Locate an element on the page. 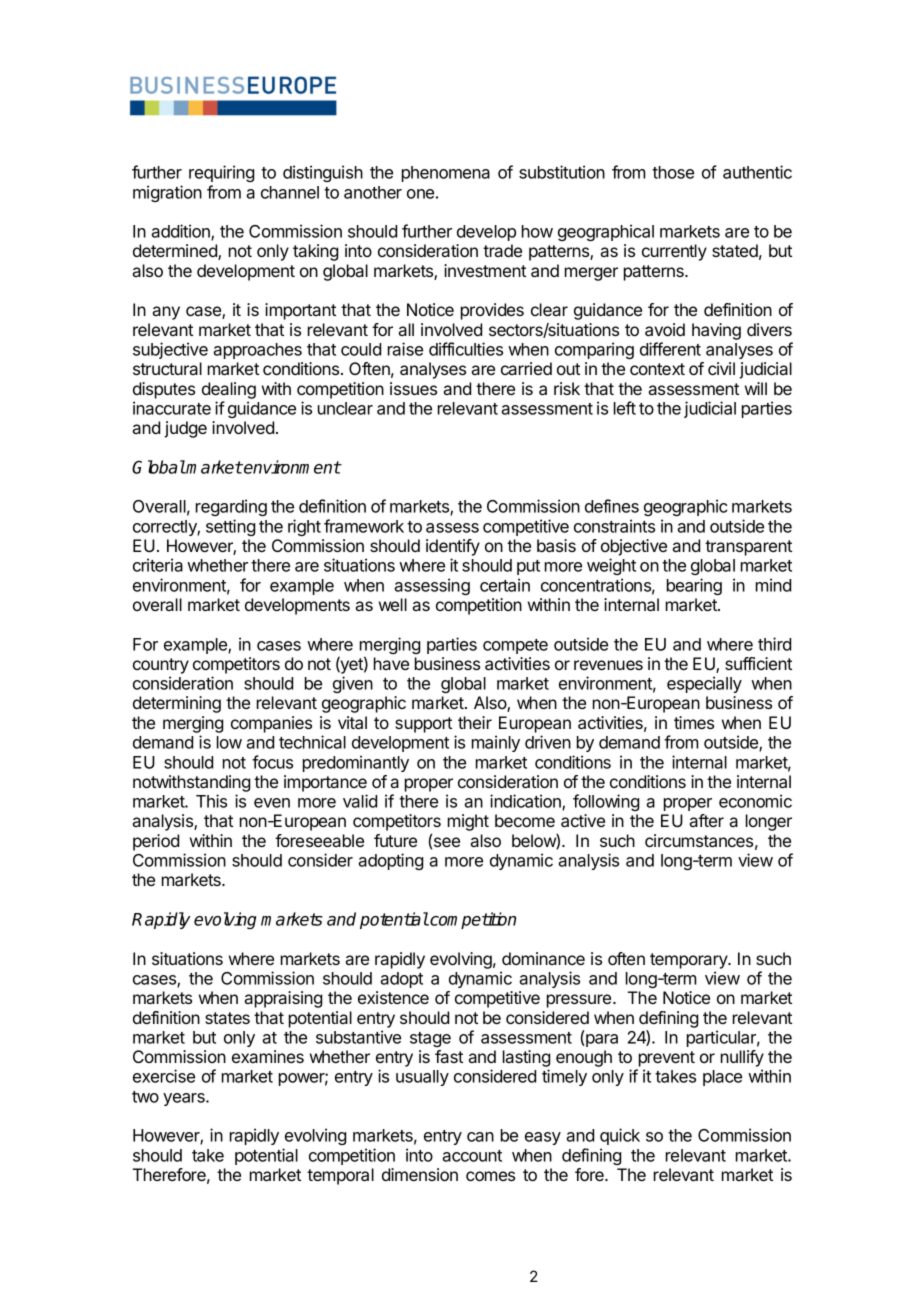 The width and height of the image is (924, 1308). phenomena is located at coordinates (446, 174).
